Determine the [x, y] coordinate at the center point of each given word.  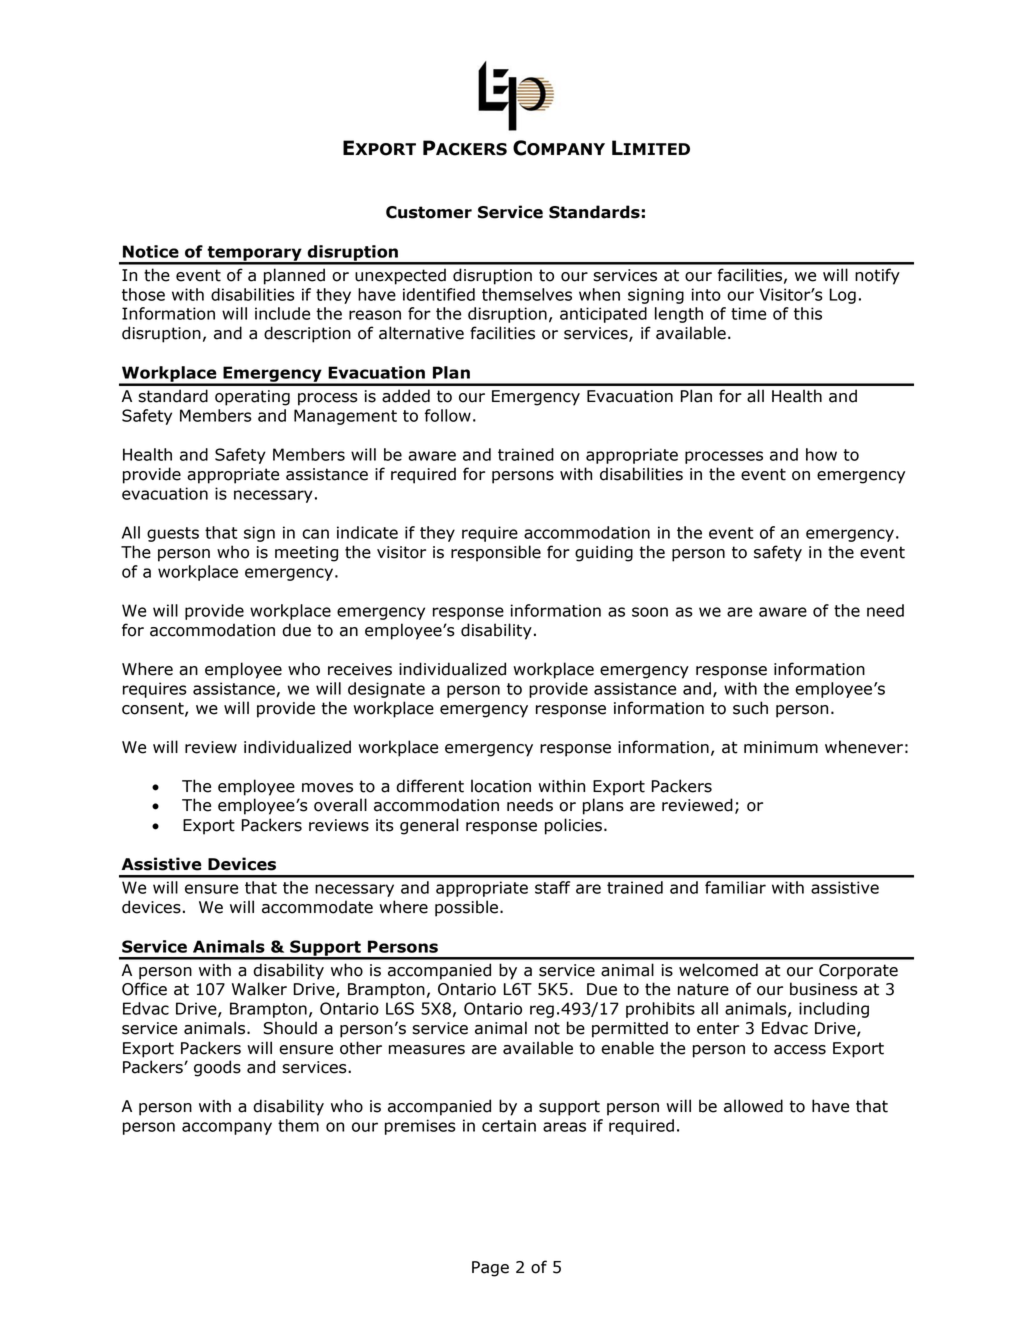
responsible [496, 553]
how [821, 454]
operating [252, 398]
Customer [429, 212]
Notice [151, 251]
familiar [735, 887]
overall [340, 805]
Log [843, 296]
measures [427, 1050]
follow [447, 415]
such [750, 708]
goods [217, 1068]
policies [573, 826]
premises [420, 1127]
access [800, 1050]
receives [360, 669]
